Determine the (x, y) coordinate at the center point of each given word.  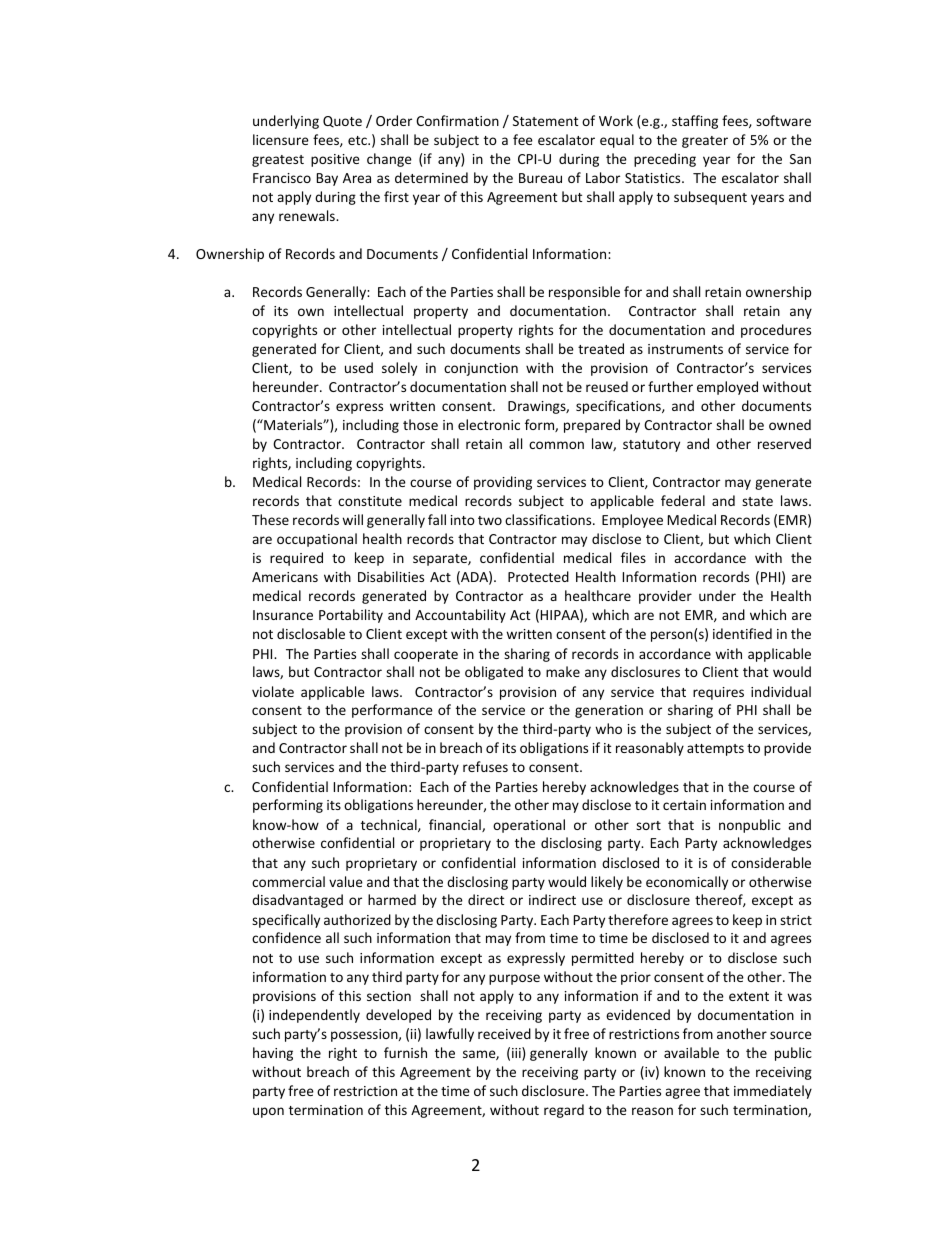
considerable (771, 862)
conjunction (481, 369)
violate (273, 691)
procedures (776, 331)
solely (399, 369)
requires (718, 693)
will (352, 519)
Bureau (540, 178)
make (563, 671)
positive (335, 160)
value (346, 881)
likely (607, 883)
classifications (549, 519)
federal (683, 500)
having (273, 1054)
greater (705, 142)
